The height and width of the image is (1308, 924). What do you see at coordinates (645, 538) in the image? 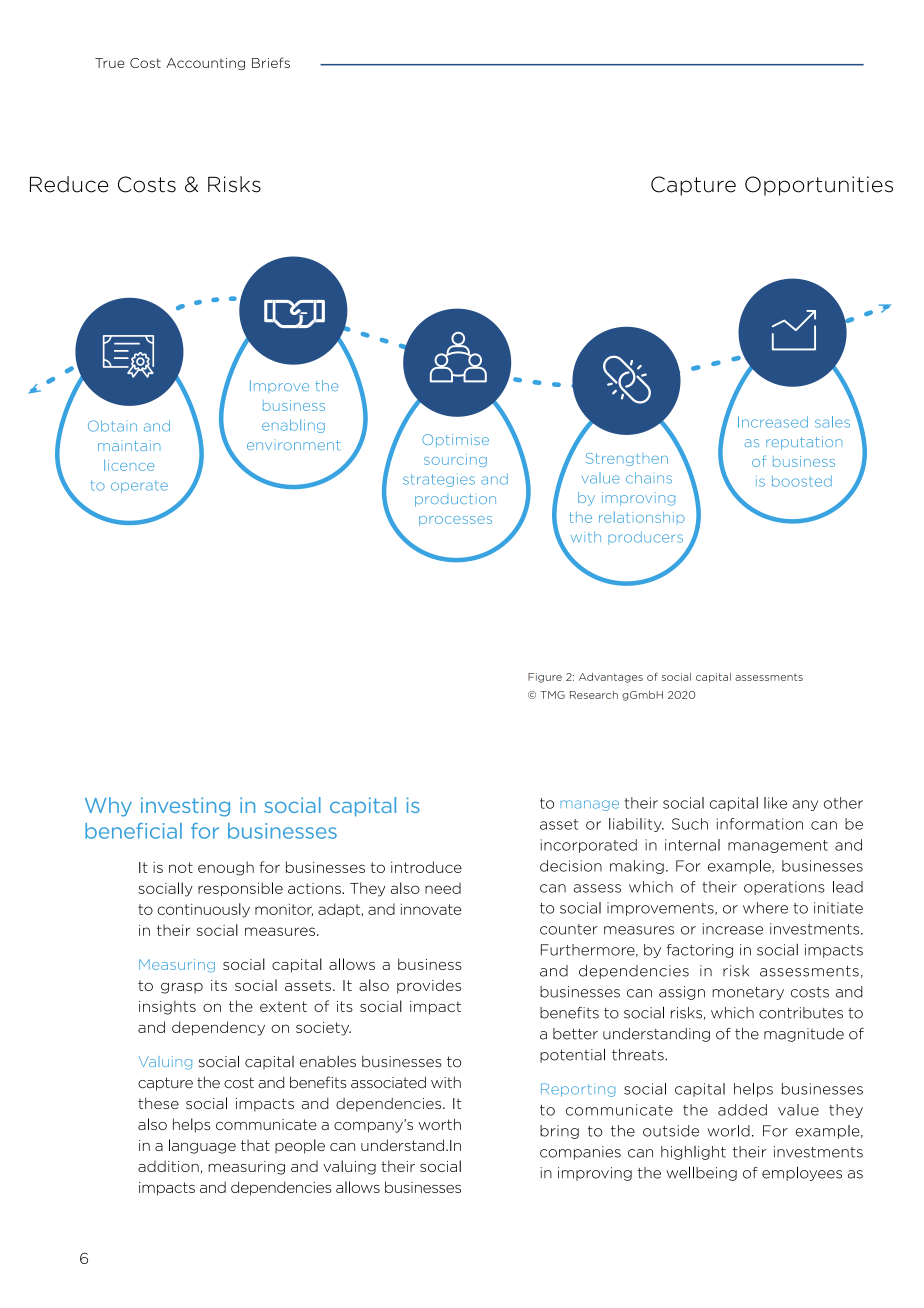
I see `producers` at bounding box center [645, 538].
